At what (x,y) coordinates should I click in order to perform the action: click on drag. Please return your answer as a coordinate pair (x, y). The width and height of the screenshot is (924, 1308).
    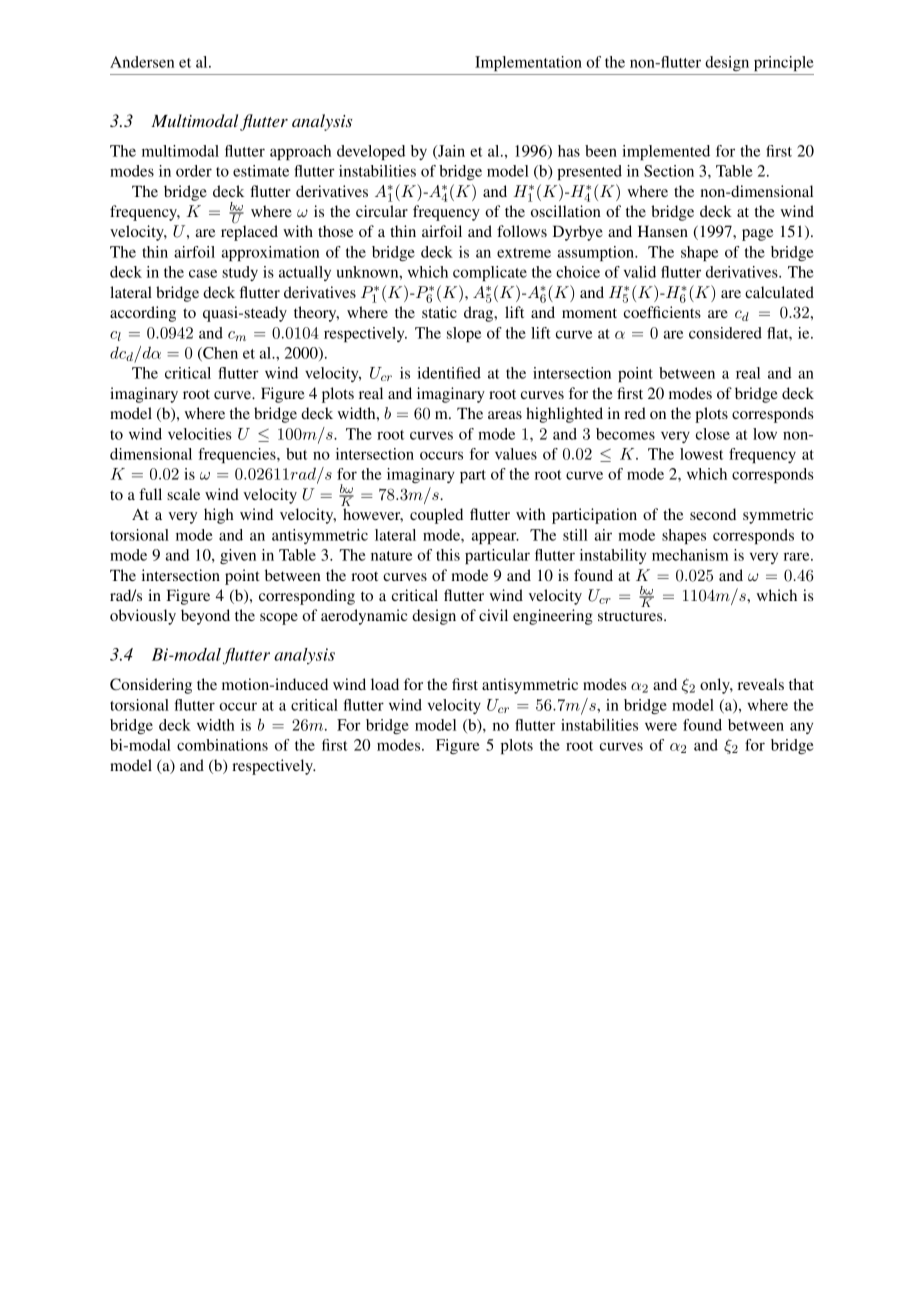
    Looking at the image, I should click on (480, 314).
